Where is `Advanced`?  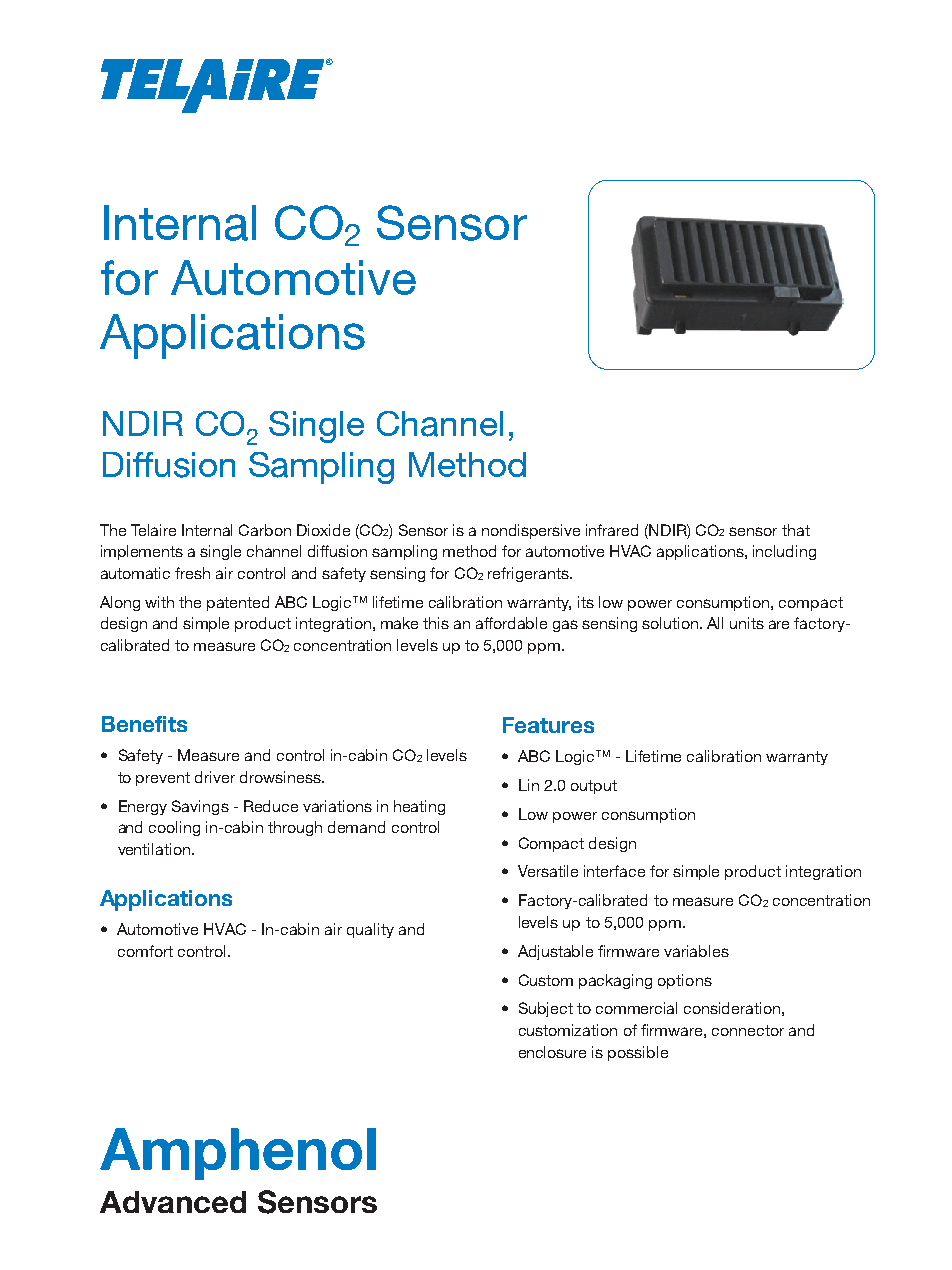
Advanced is located at coordinates (173, 1202).
